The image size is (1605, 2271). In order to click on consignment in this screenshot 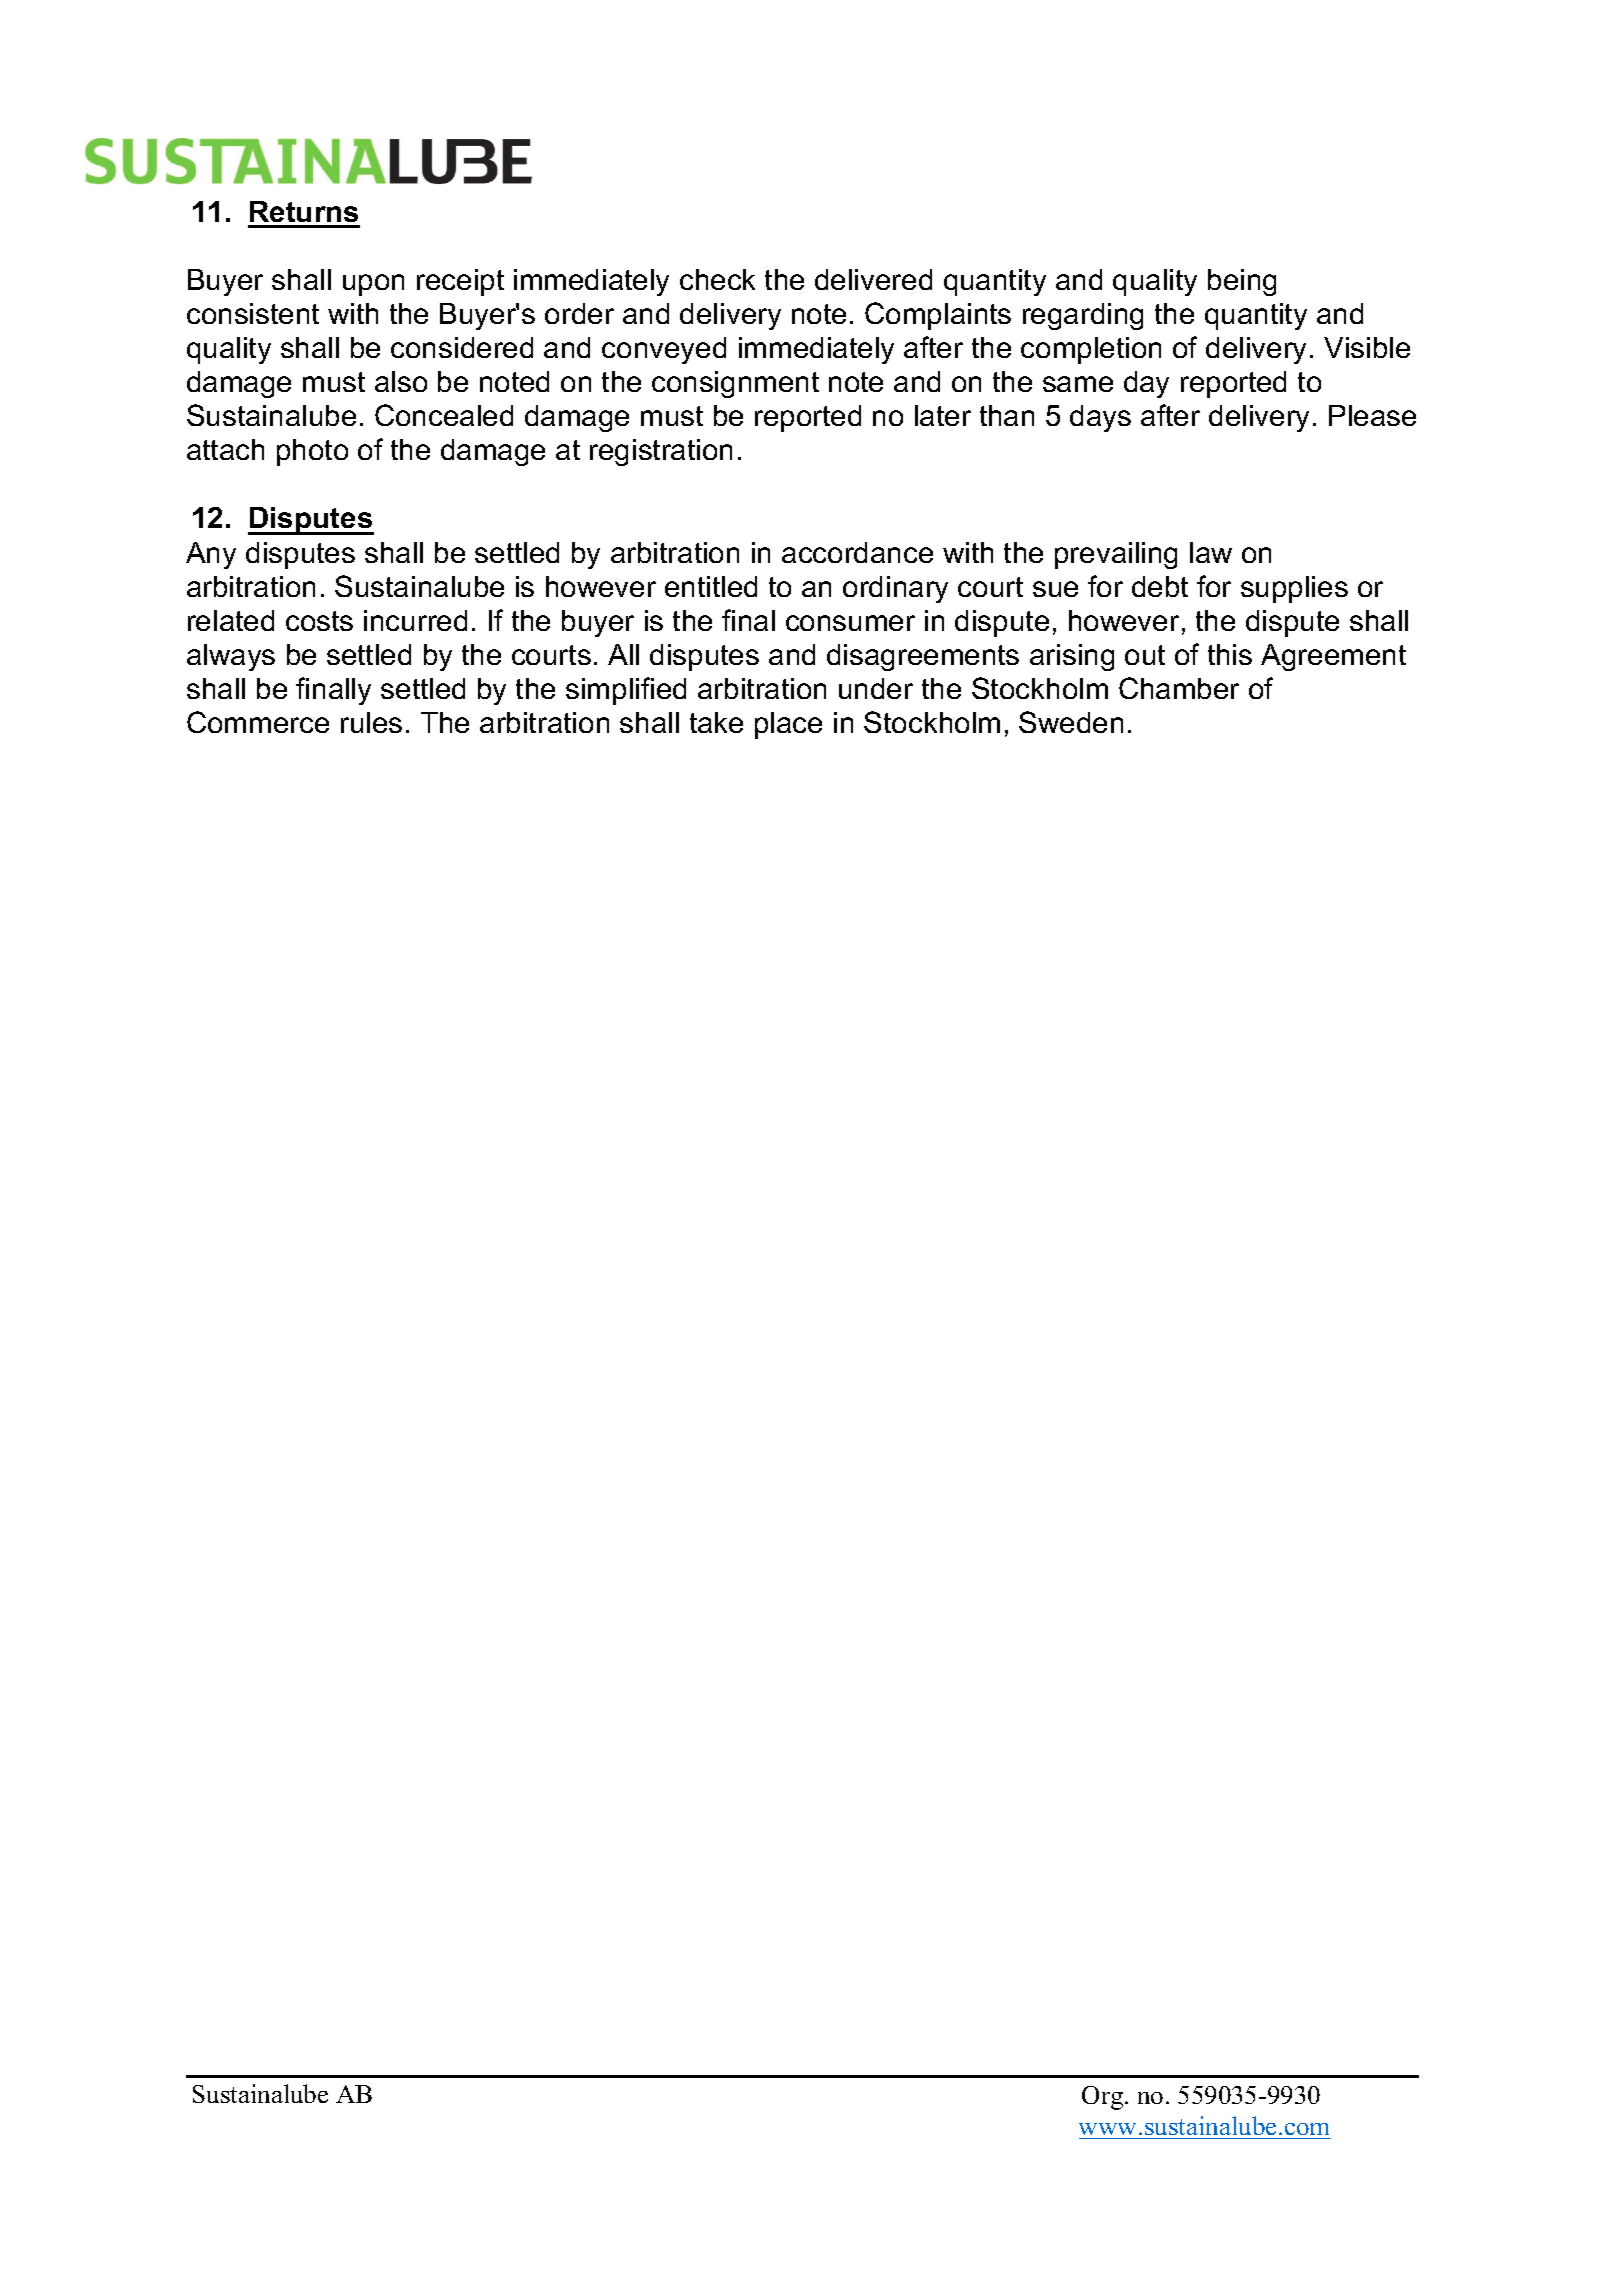, I will do `click(735, 384)`.
